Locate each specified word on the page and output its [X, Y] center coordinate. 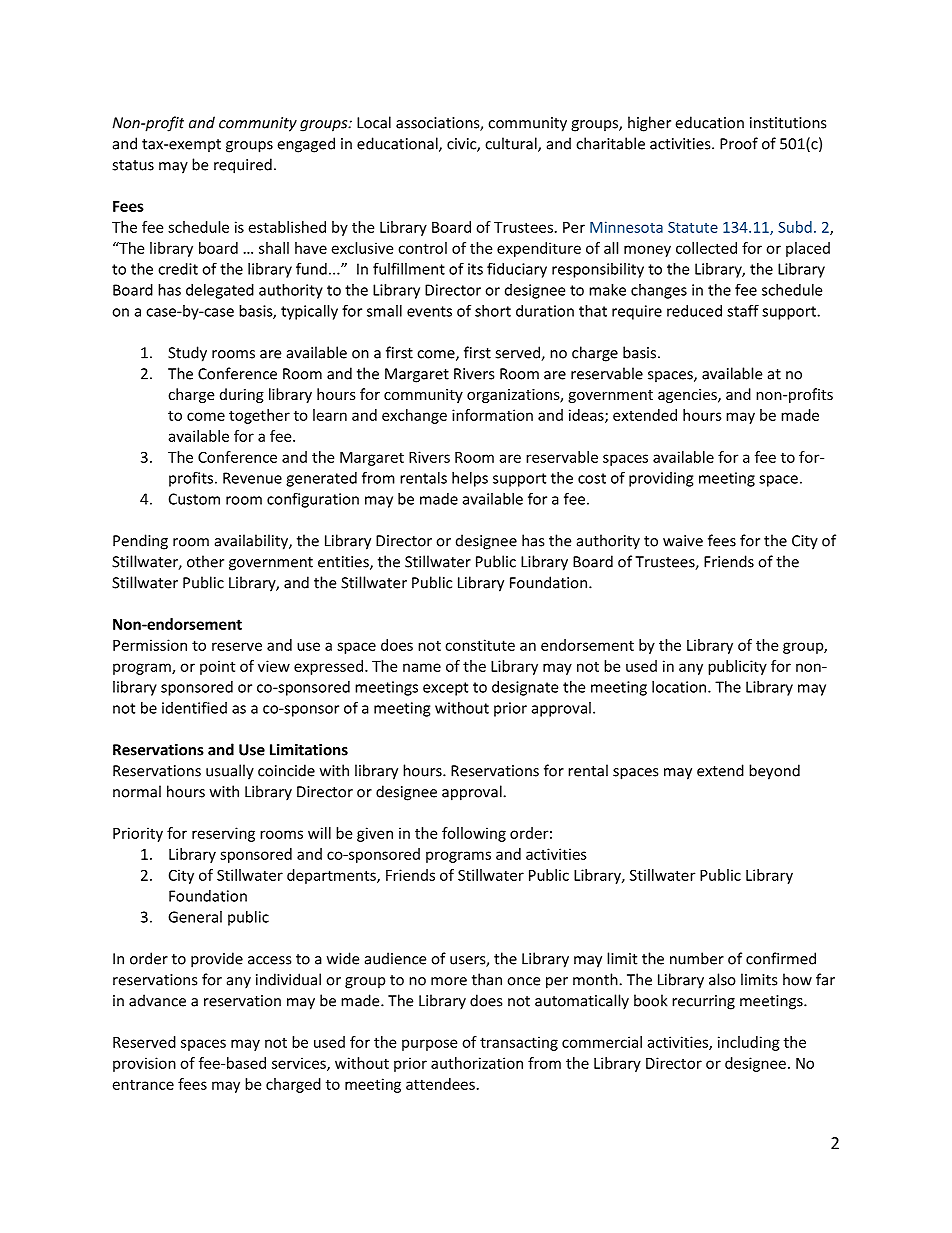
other [205, 561]
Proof [739, 143]
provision [144, 1064]
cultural [512, 144]
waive [683, 541]
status [133, 165]
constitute [480, 645]
